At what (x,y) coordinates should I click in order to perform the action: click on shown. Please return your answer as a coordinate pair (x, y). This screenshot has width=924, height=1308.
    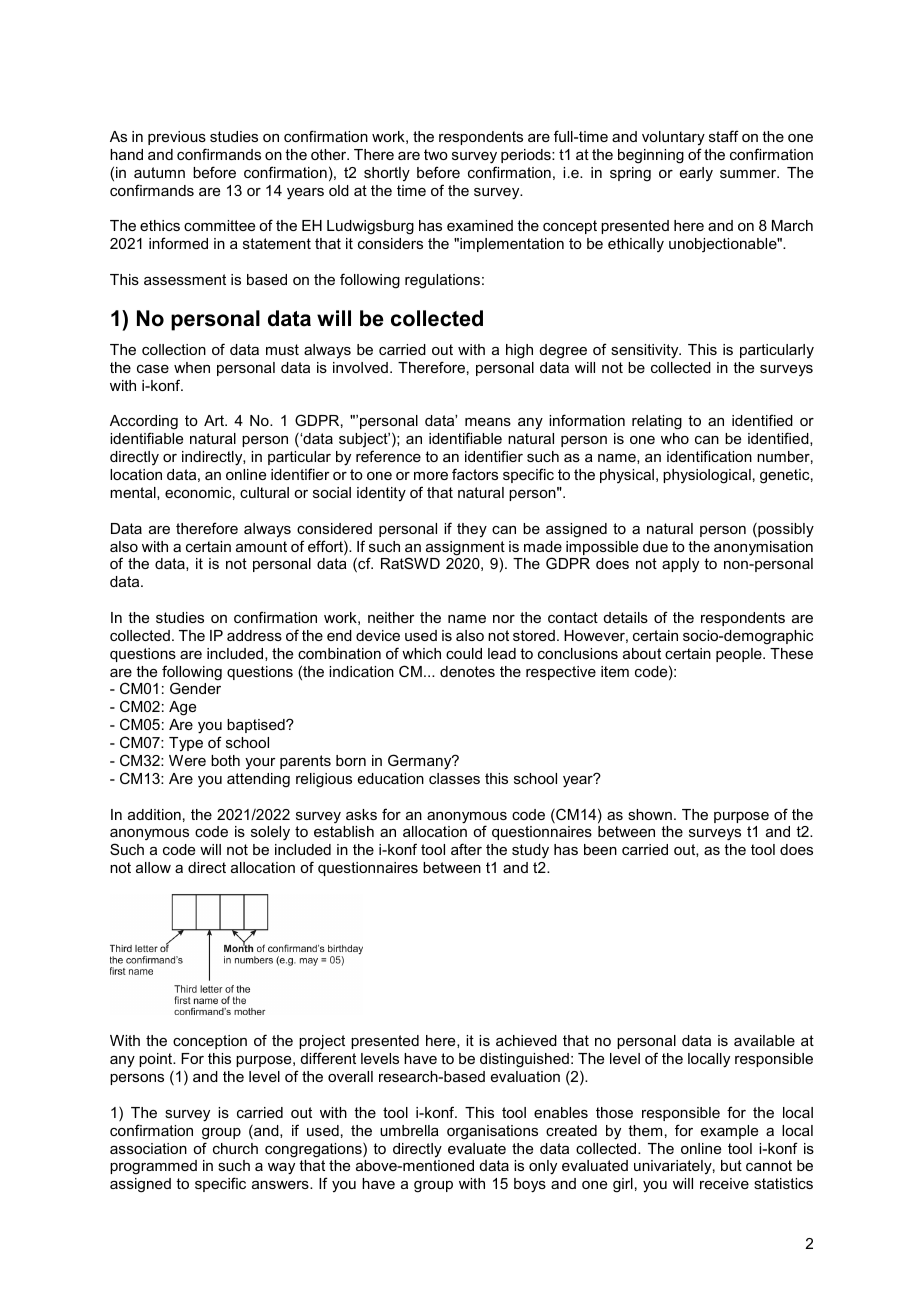
    Looking at the image, I should click on (650, 814).
